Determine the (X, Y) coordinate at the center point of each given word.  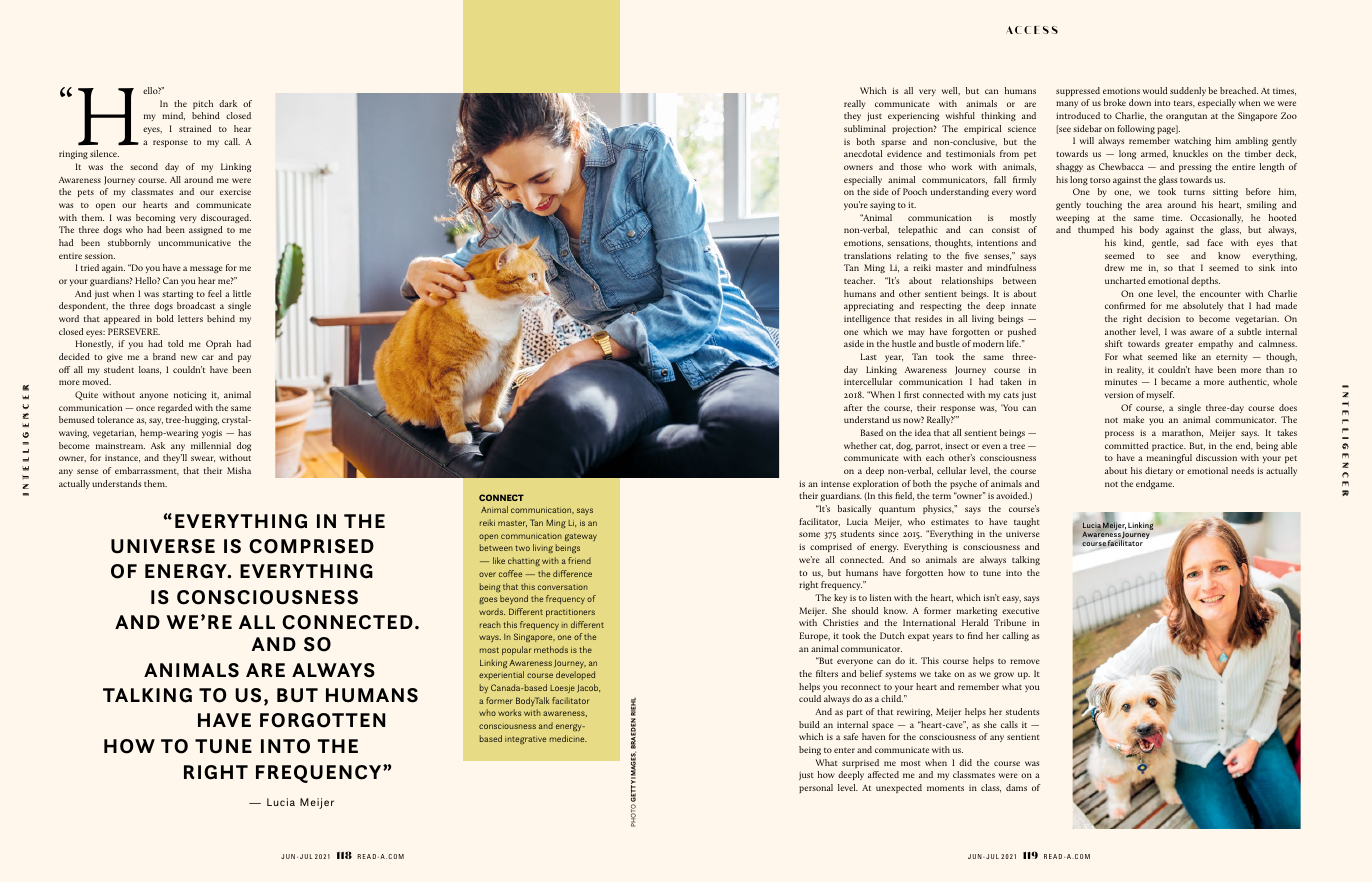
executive (1020, 610)
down (1140, 102)
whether (860, 445)
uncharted (1125, 280)
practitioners (570, 613)
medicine (568, 738)
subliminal (865, 128)
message (206, 269)
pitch (203, 105)
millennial (211, 445)
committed (1127, 445)
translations (867, 255)
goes (488, 601)
